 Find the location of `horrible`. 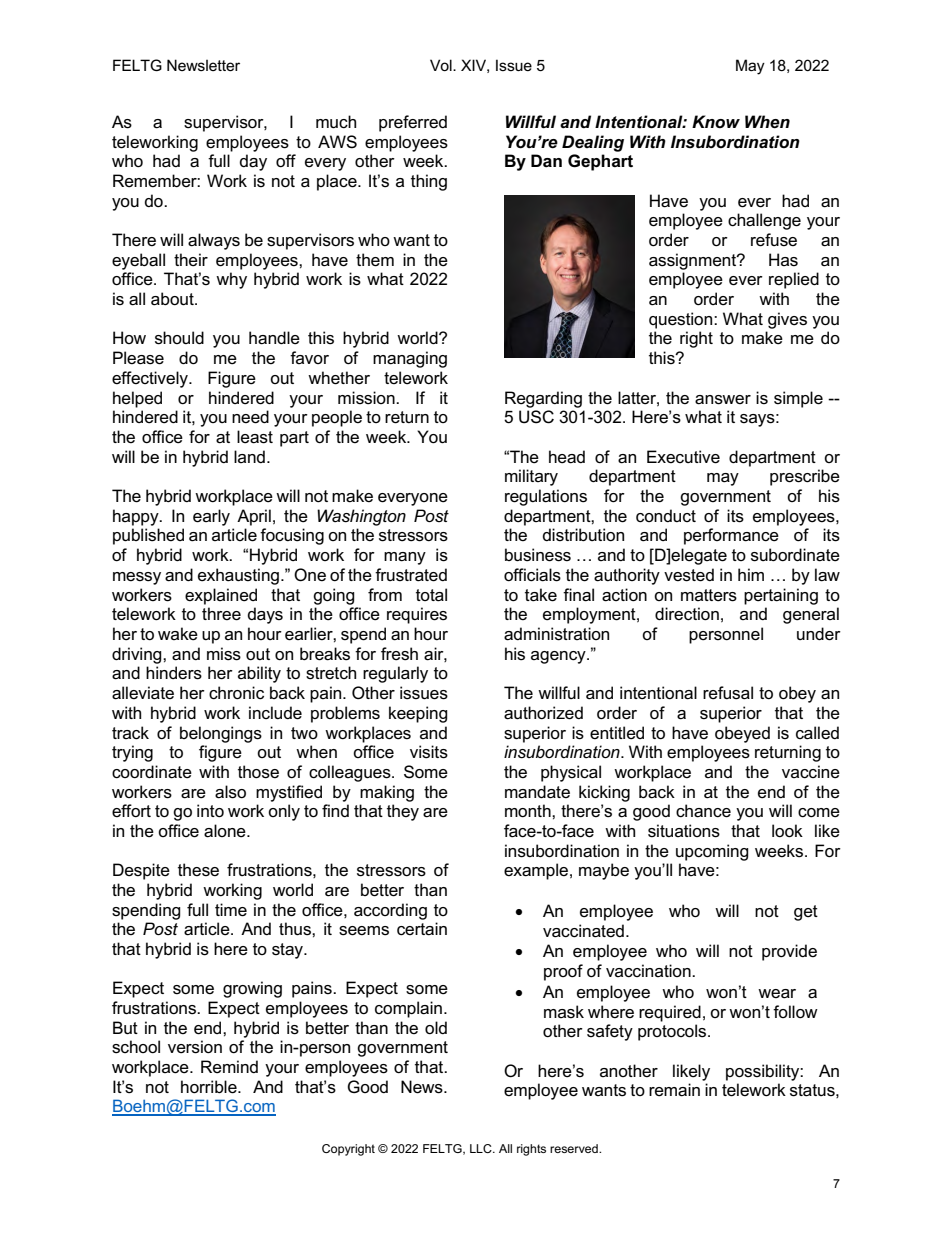

horrible is located at coordinates (210, 1087).
